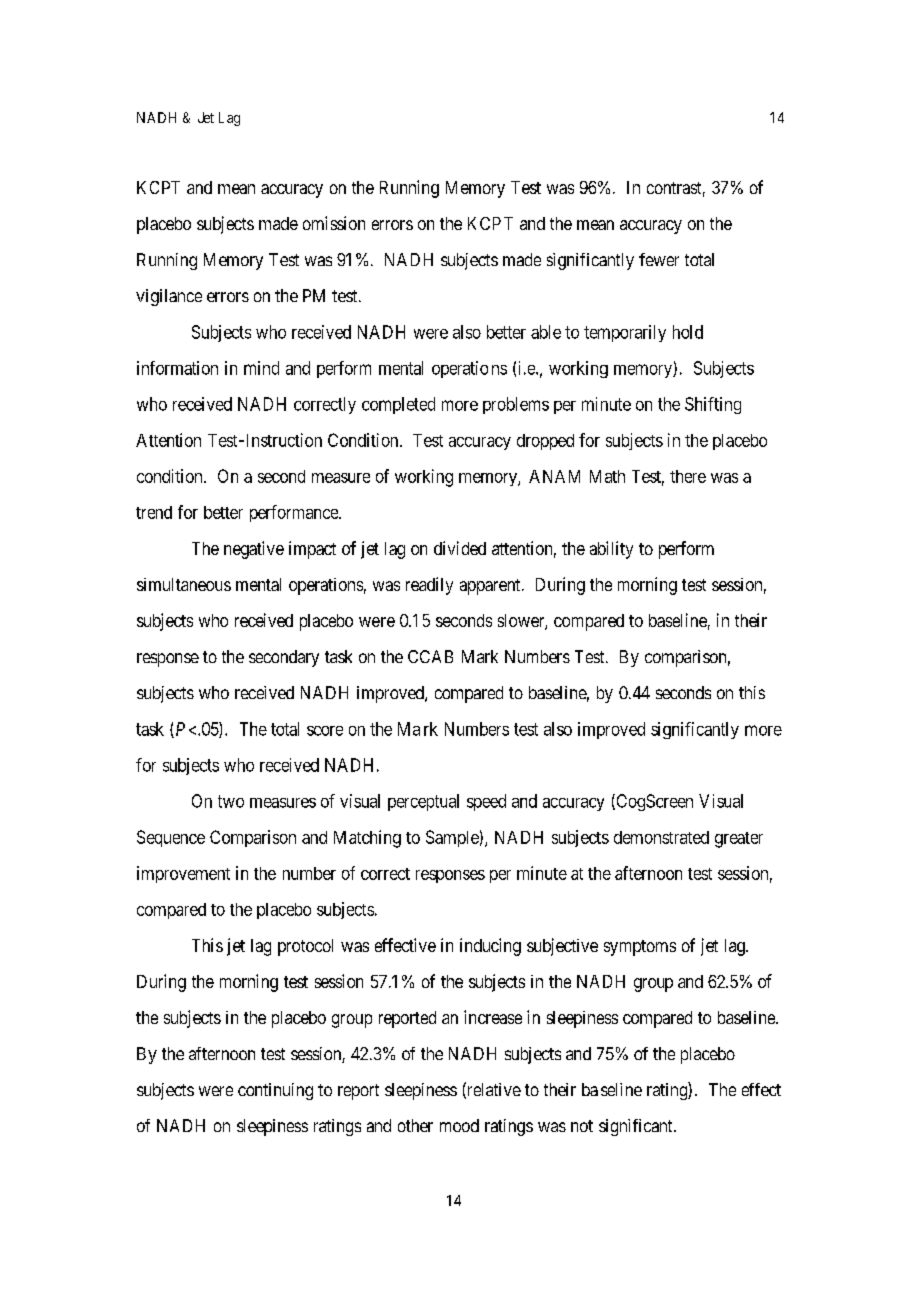  Describe the element at coordinates (659, 259) in the document. I see `fewer` at that location.
